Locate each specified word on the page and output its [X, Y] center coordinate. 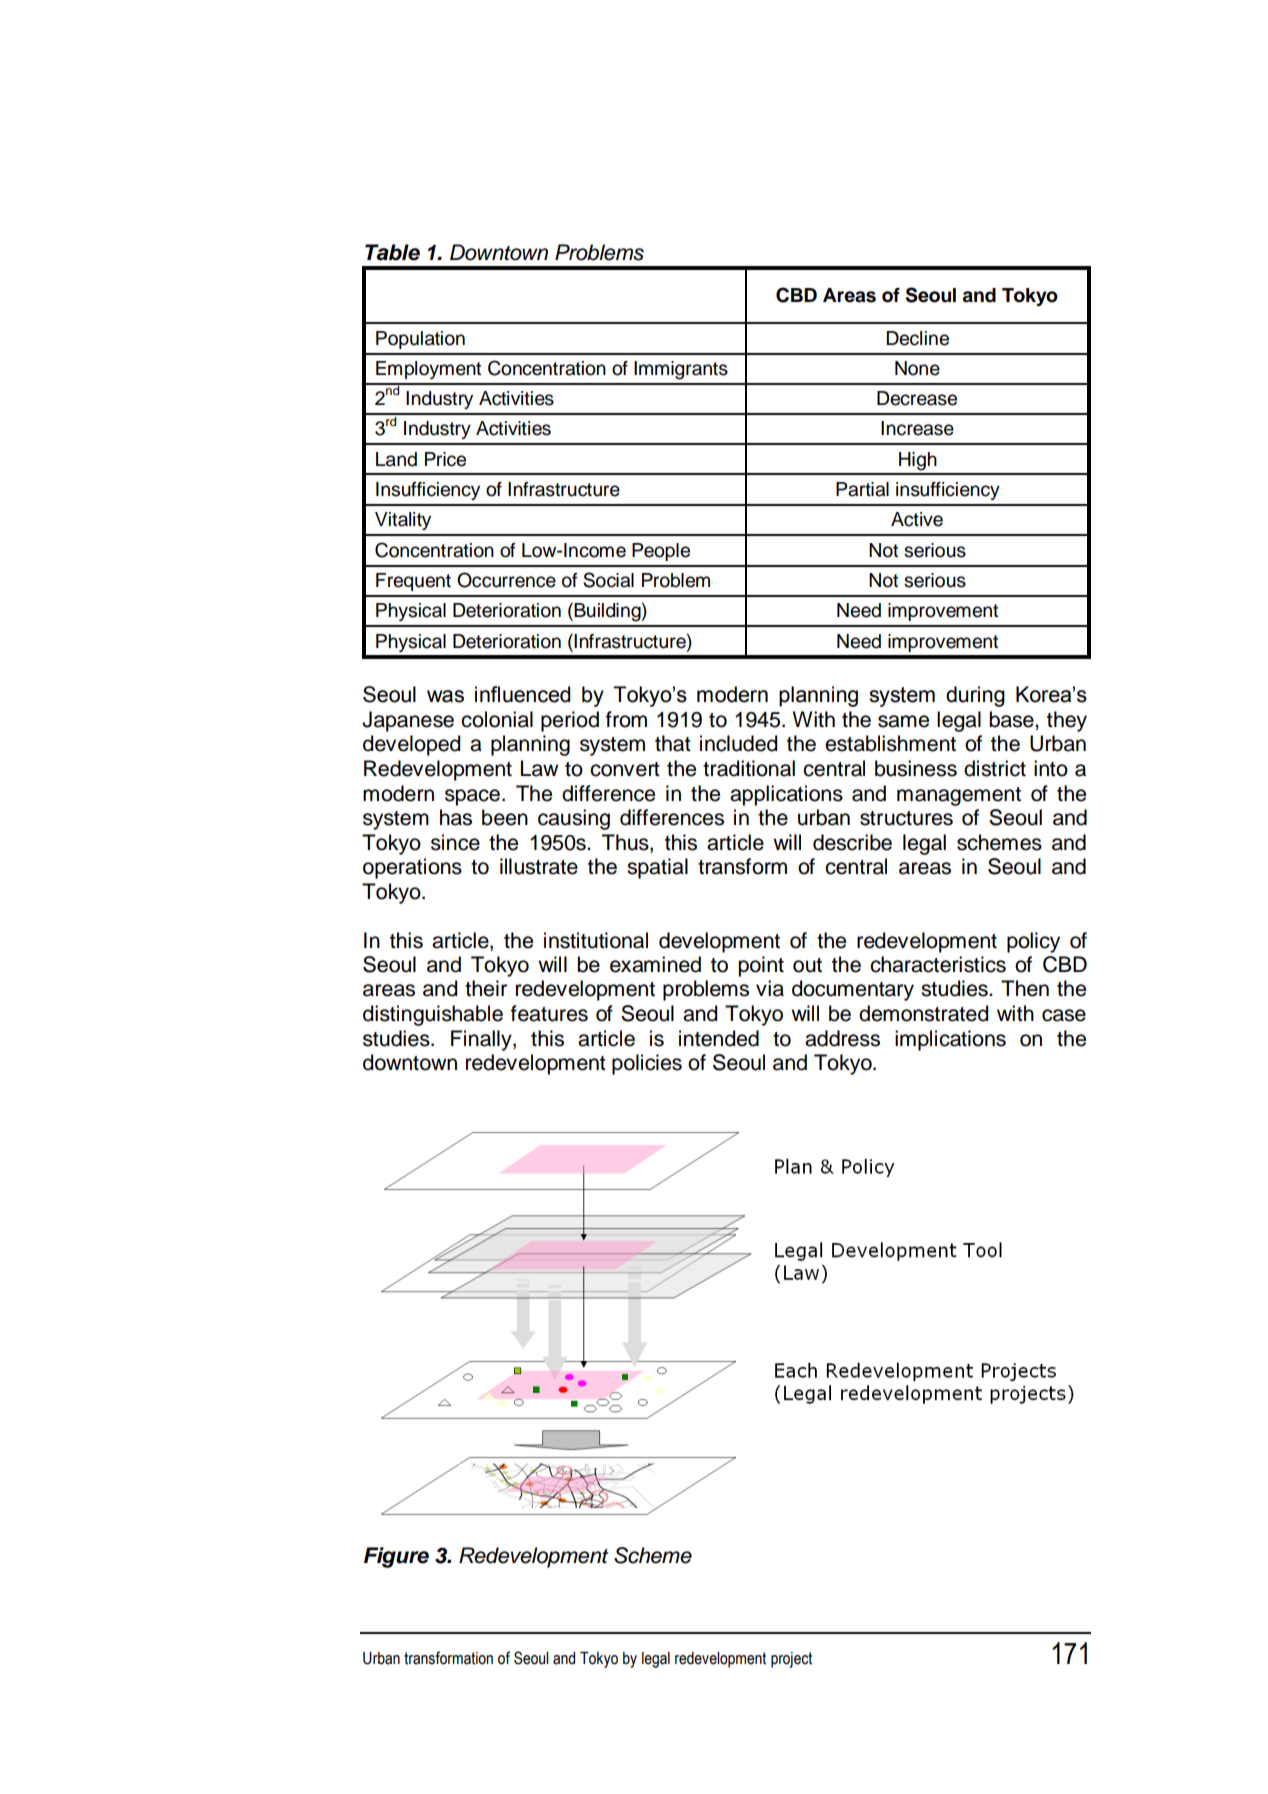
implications [950, 1040]
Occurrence [506, 580]
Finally [482, 1040]
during [975, 696]
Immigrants [681, 370]
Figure [396, 1557]
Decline [917, 338]
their [486, 988]
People [661, 552]
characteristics [938, 964]
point [761, 966]
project [791, 1660]
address [842, 1038]
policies [647, 1064]
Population [420, 340]
